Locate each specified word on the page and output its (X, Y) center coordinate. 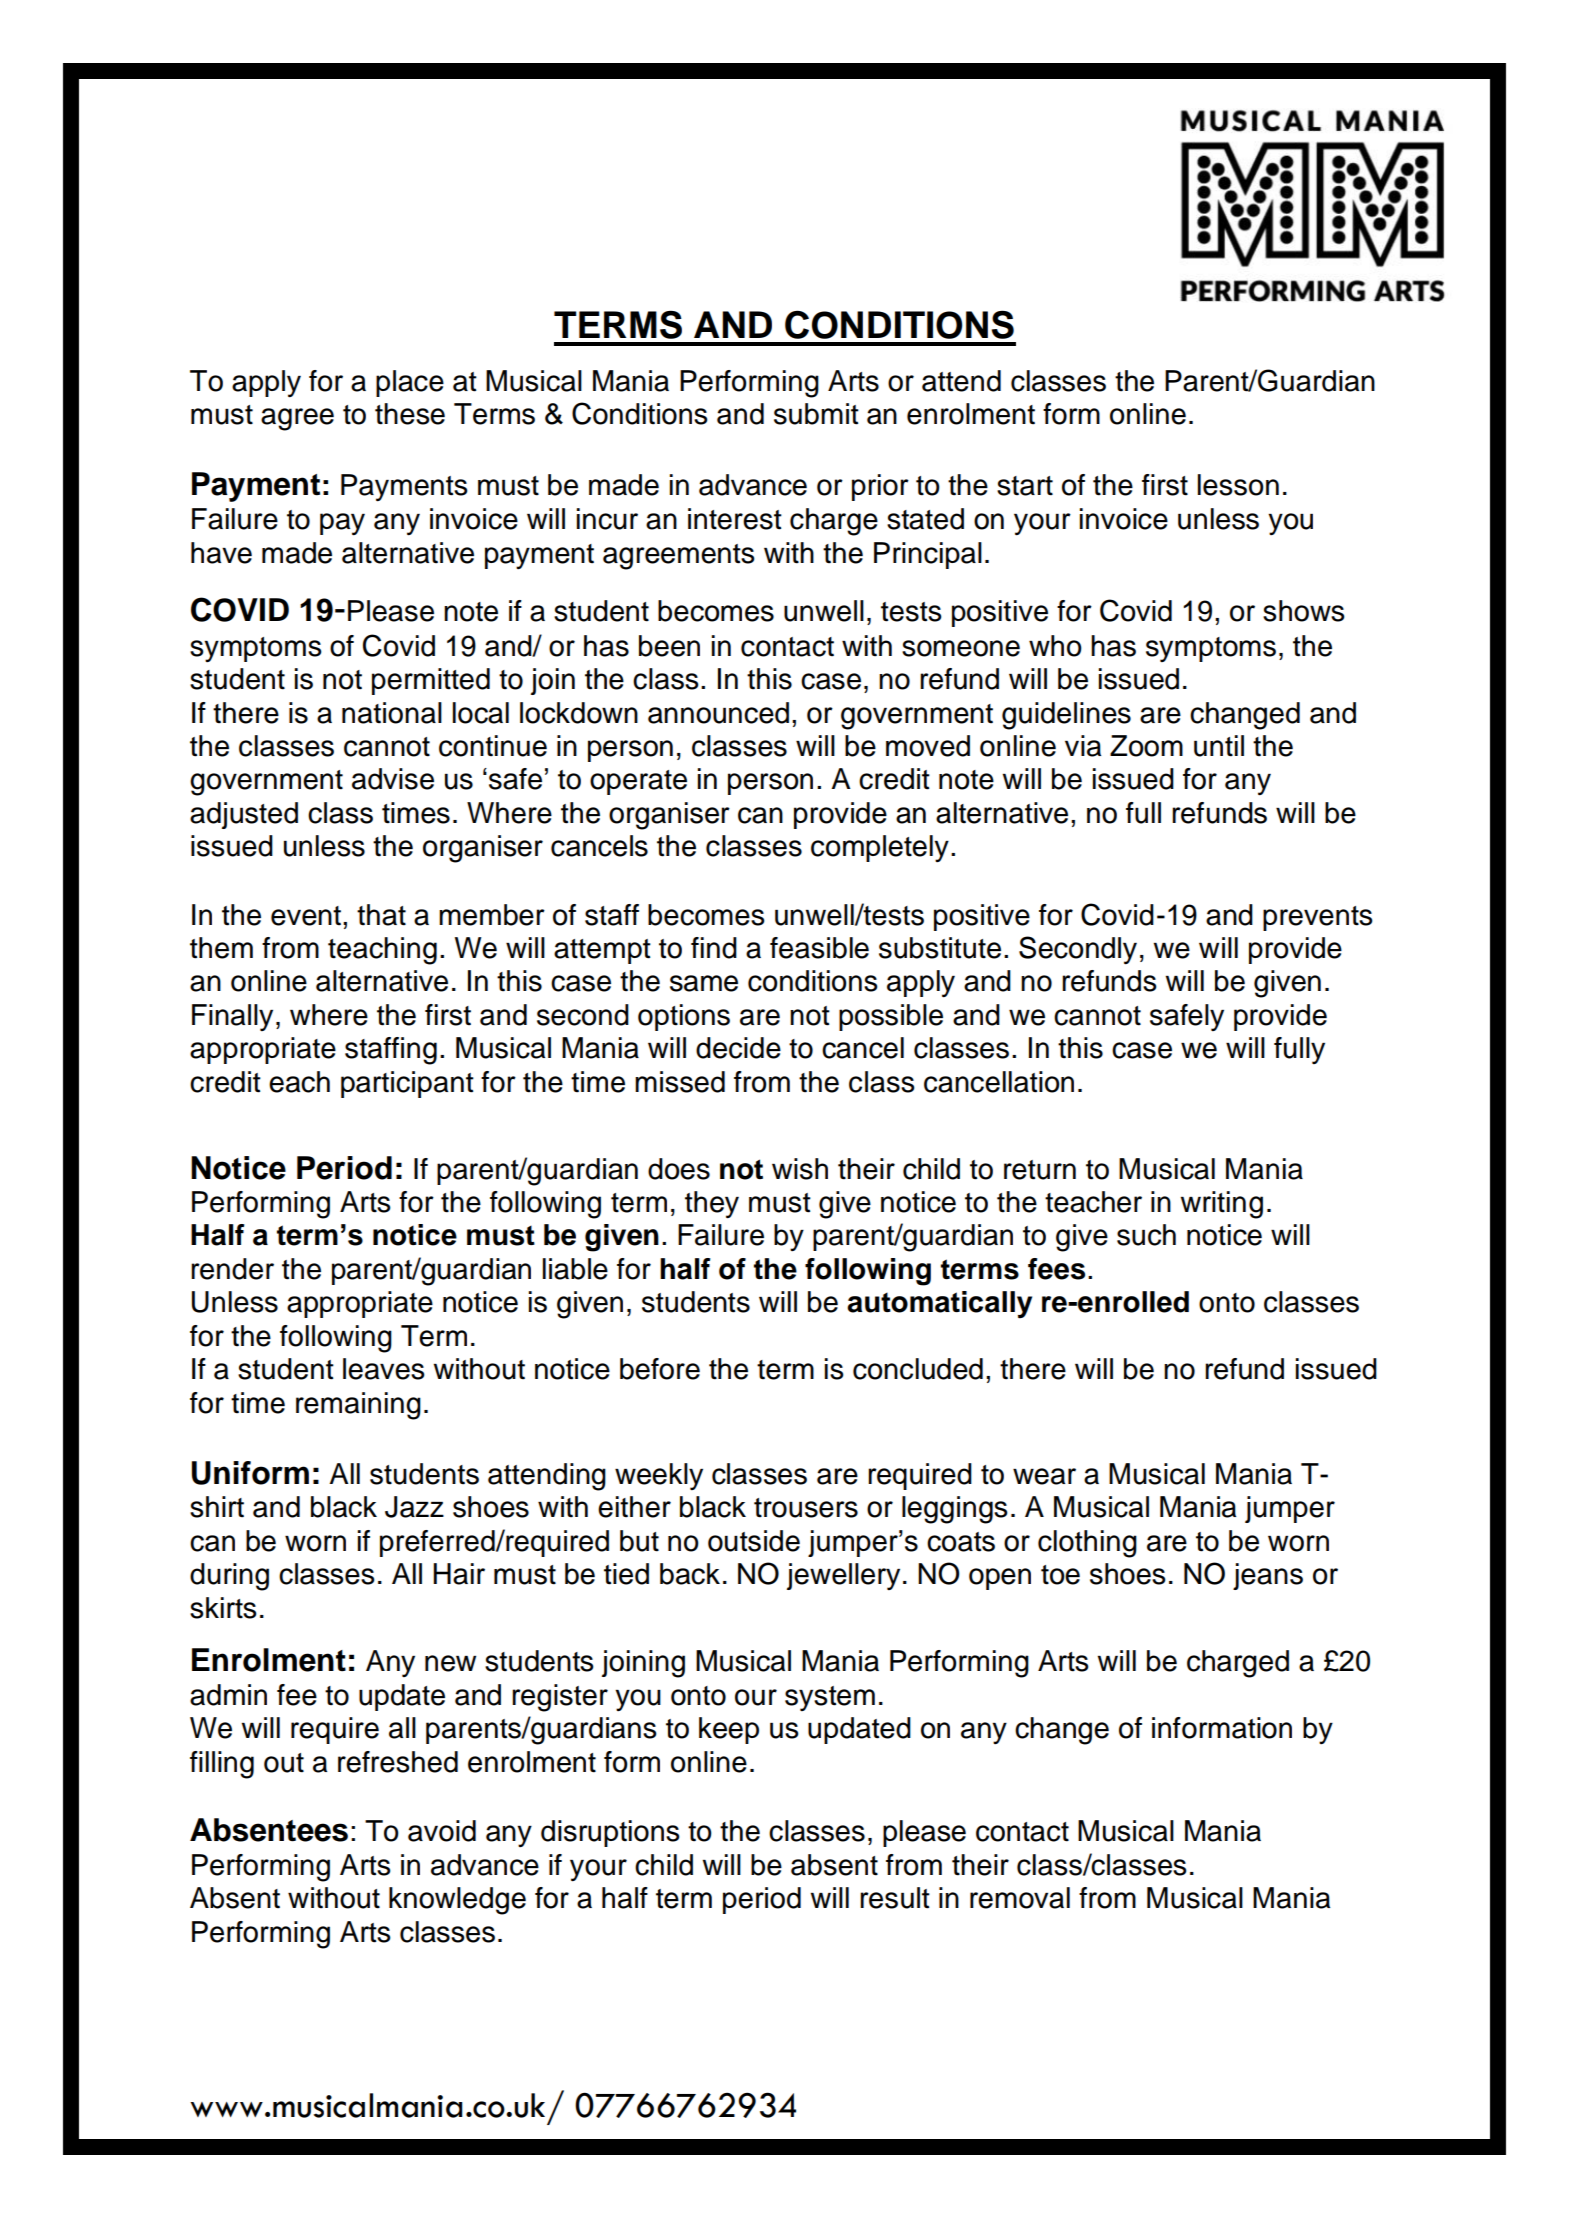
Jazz (414, 1507)
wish (800, 1169)
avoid (442, 1831)
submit (816, 414)
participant (407, 1084)
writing (1222, 1205)
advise (393, 779)
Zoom (1146, 746)
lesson (1238, 485)
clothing (1087, 1544)
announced (718, 713)
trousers (806, 1508)
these (410, 414)
